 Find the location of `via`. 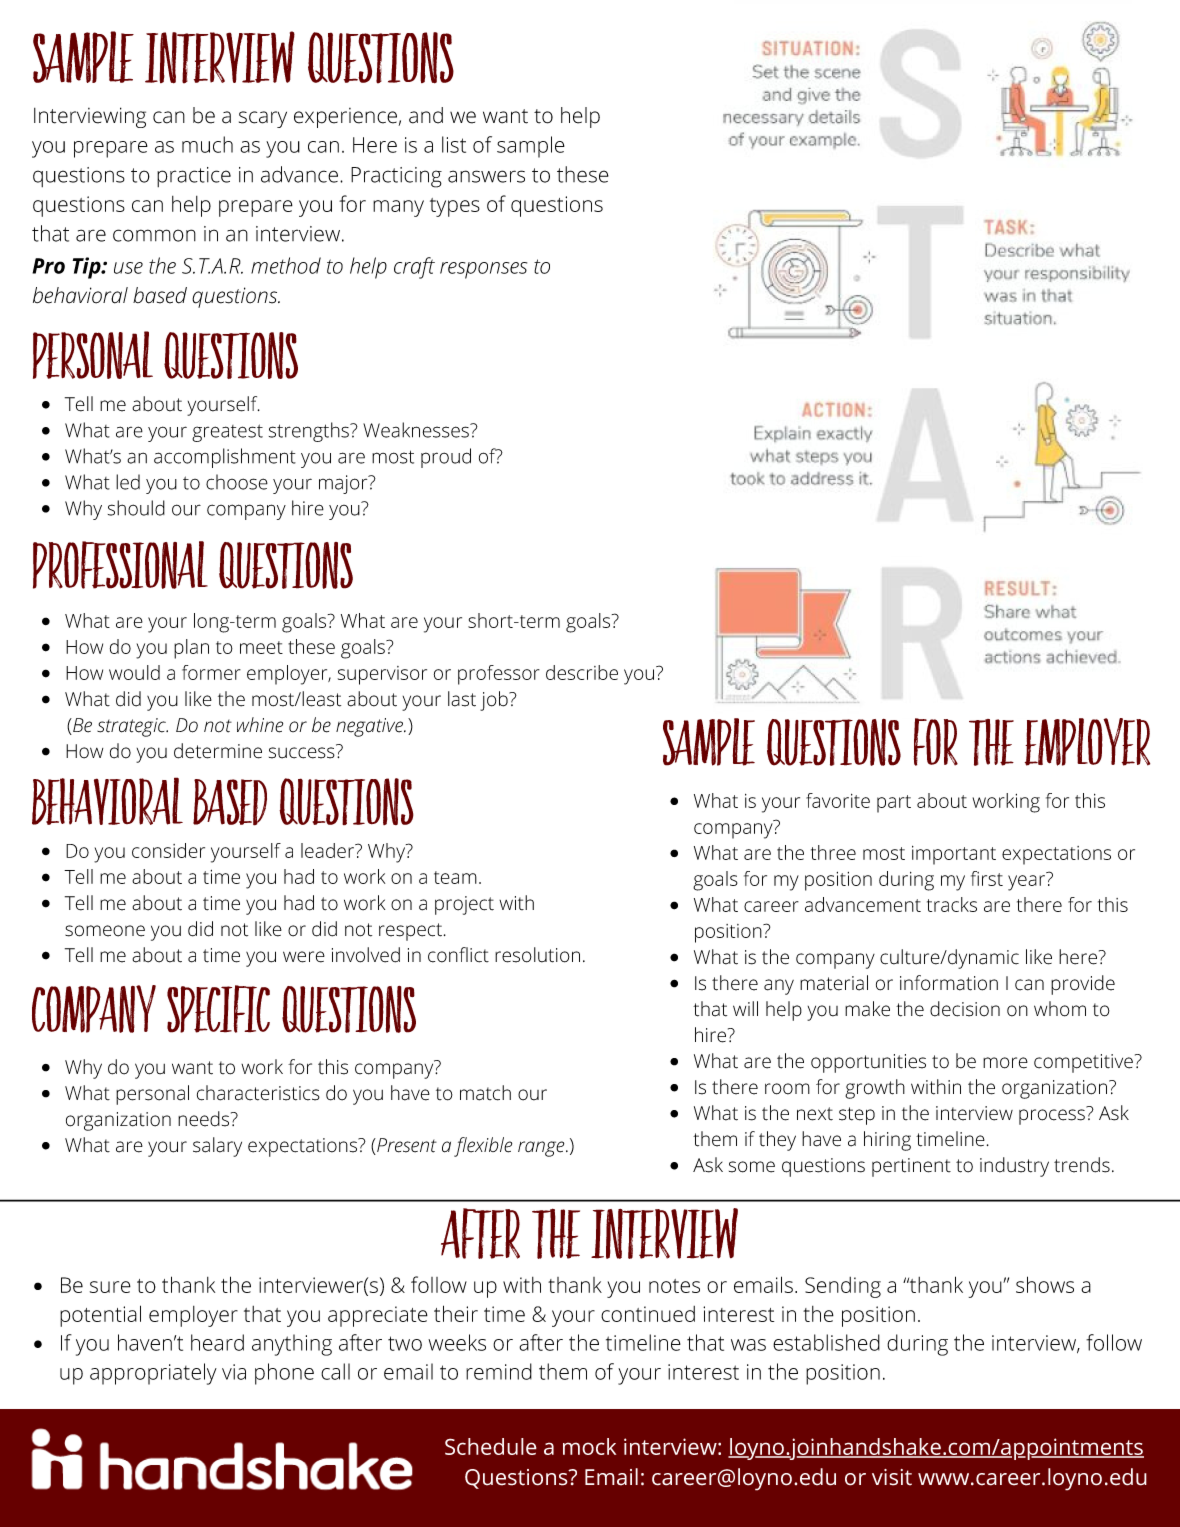

via is located at coordinates (234, 1372).
